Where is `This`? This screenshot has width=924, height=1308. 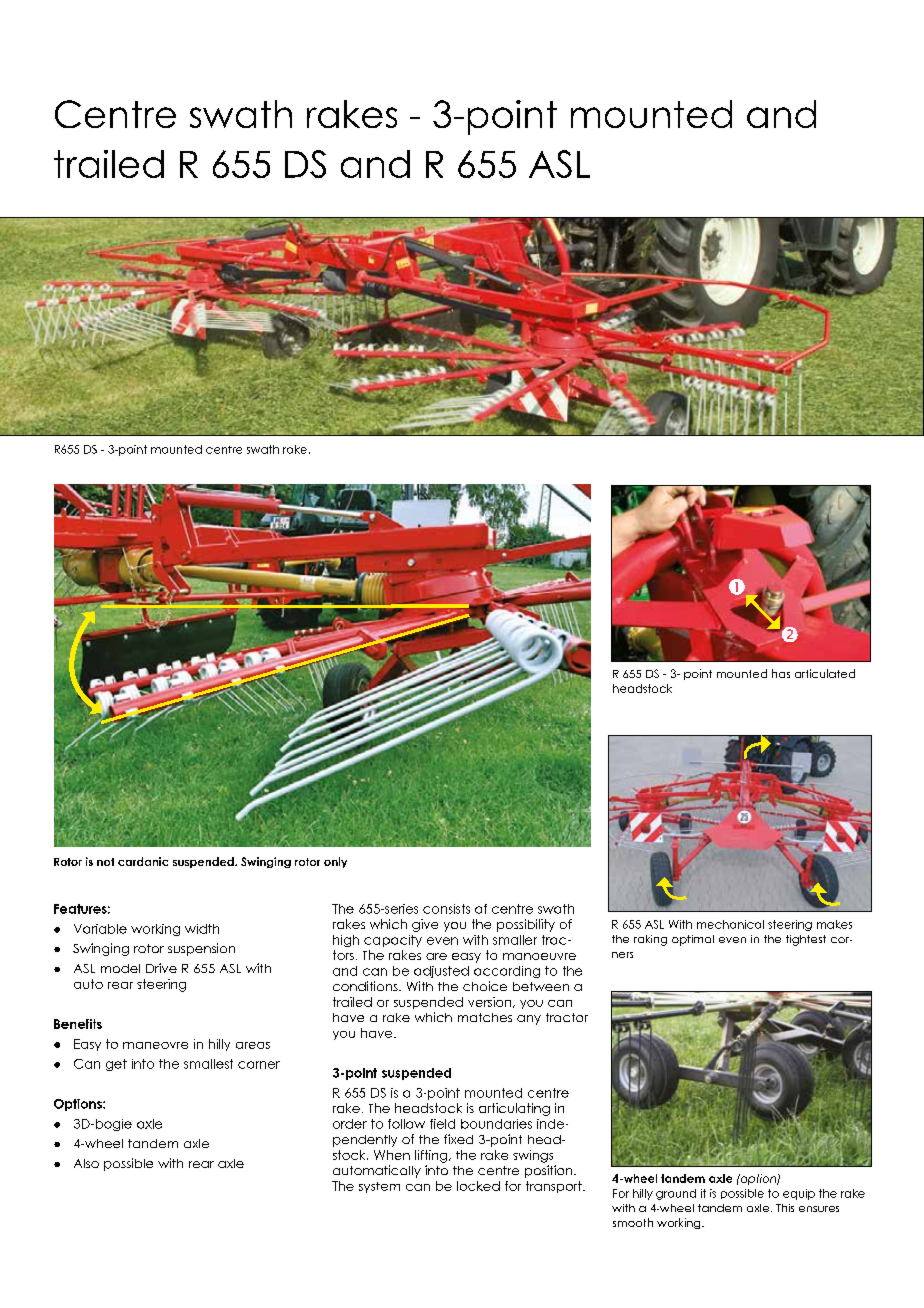
This is located at coordinates (785, 1208).
